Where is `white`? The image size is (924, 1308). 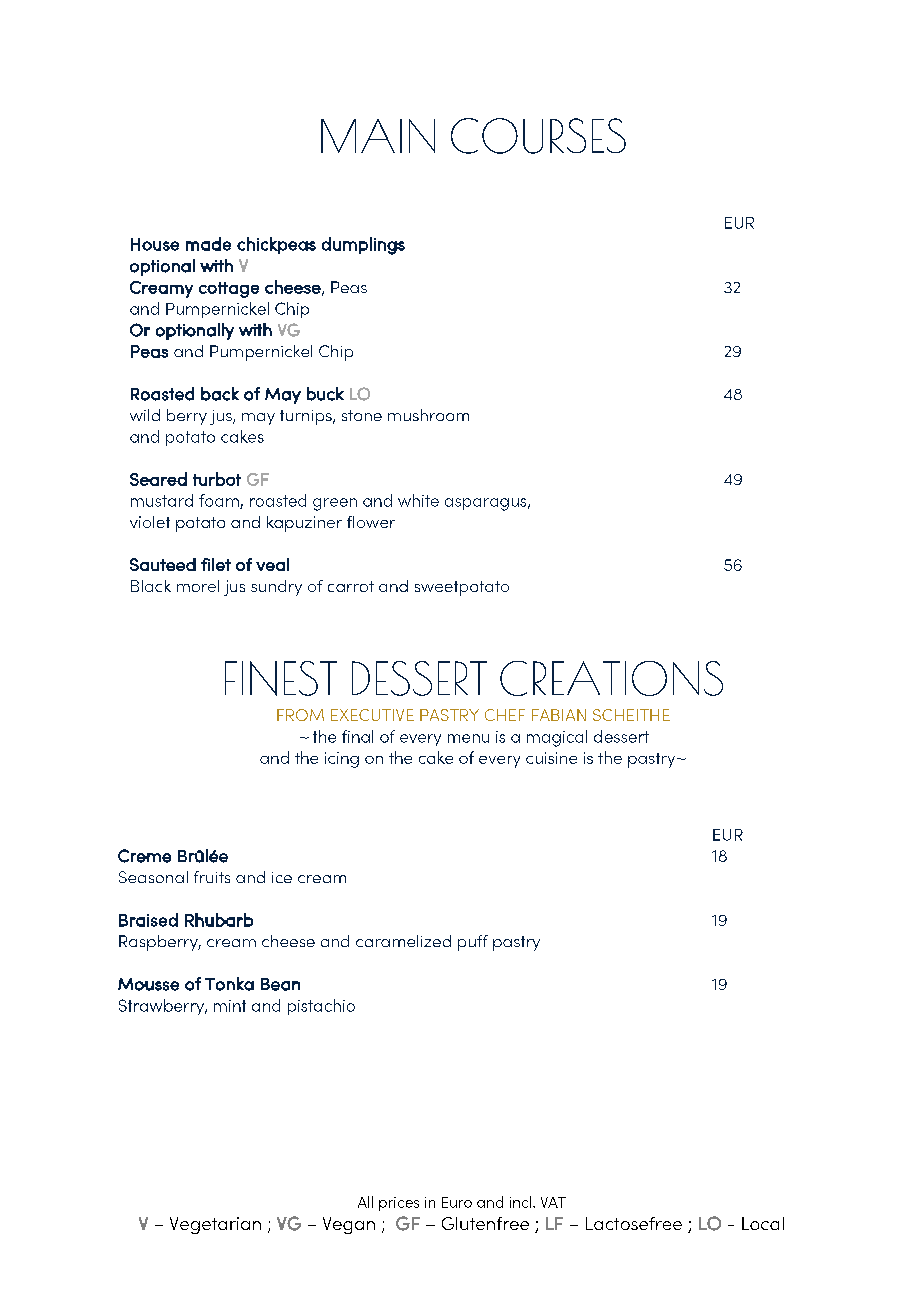
white is located at coordinates (418, 500).
